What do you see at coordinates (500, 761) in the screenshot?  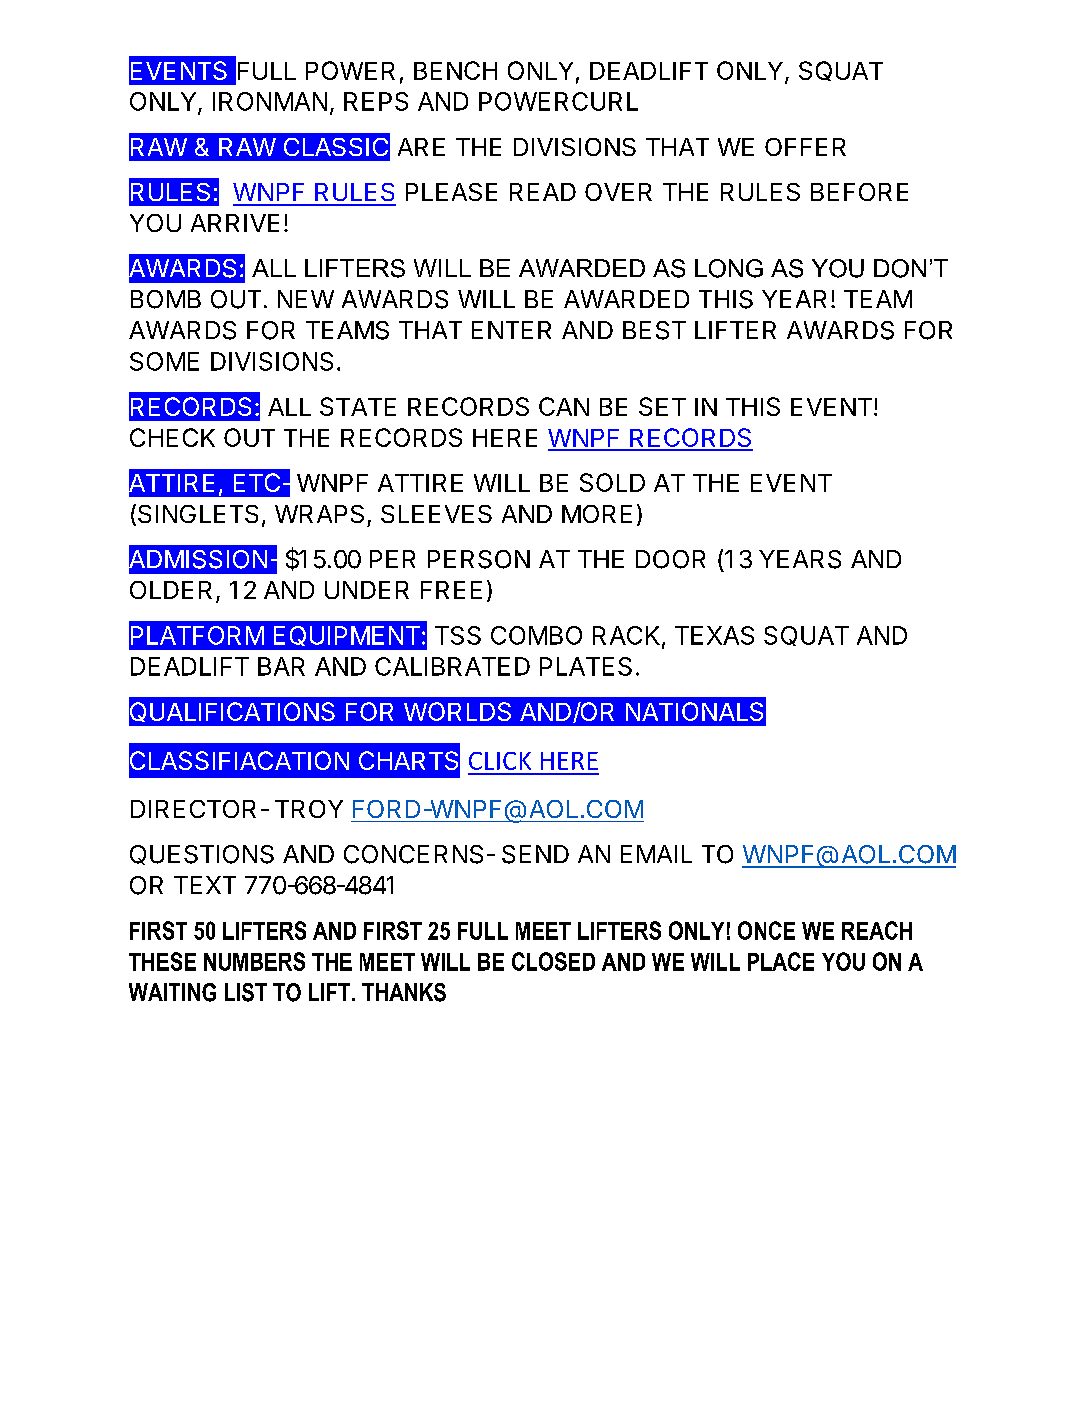 I see `CLICK` at bounding box center [500, 761].
